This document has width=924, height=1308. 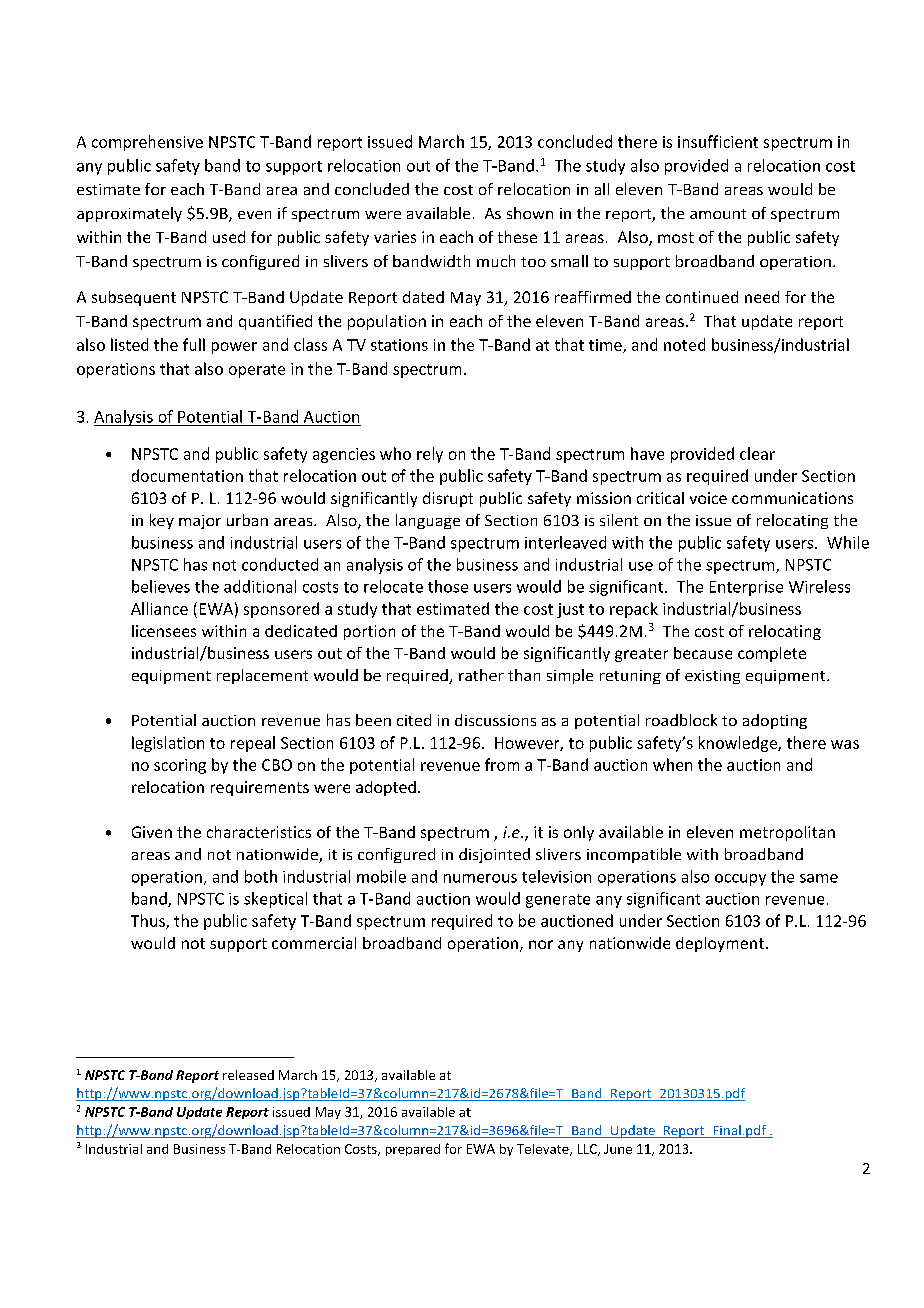 What do you see at coordinates (448, 499) in the document?
I see `disrupt` at bounding box center [448, 499].
